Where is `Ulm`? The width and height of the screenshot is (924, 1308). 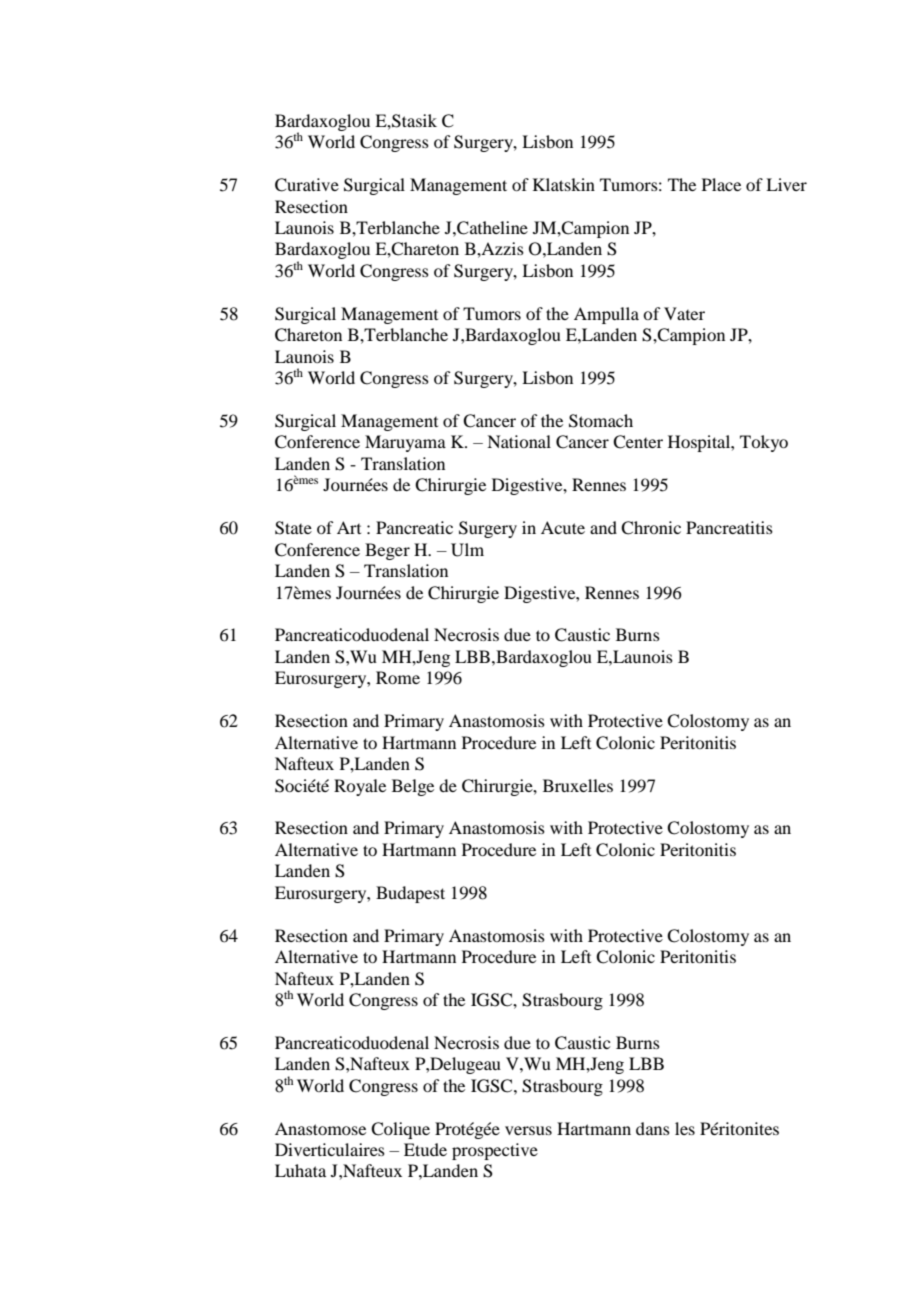 Ulm is located at coordinates (467, 550).
